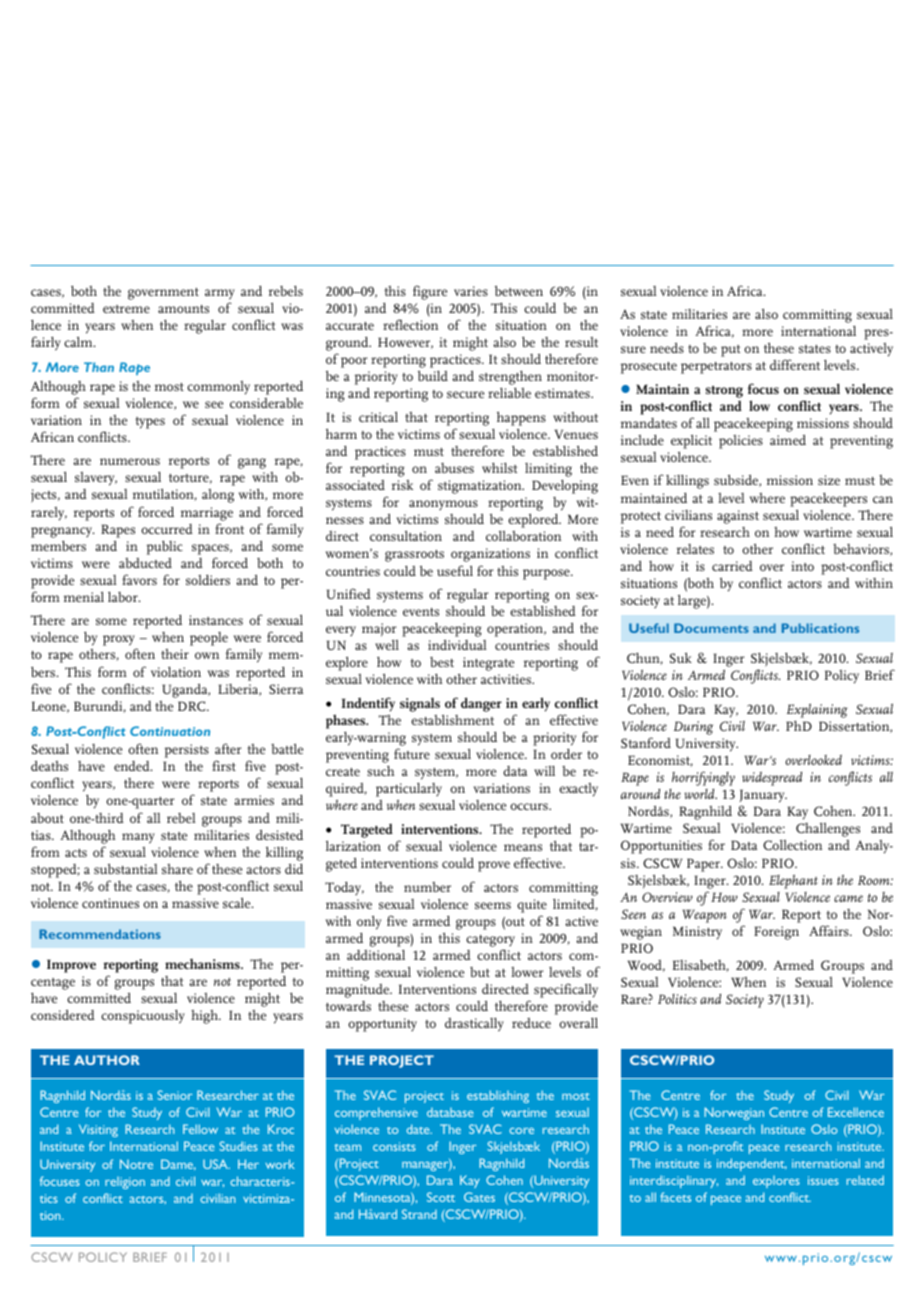 This screenshot has width=924, height=1308. I want to click on varies, so click(471, 291).
